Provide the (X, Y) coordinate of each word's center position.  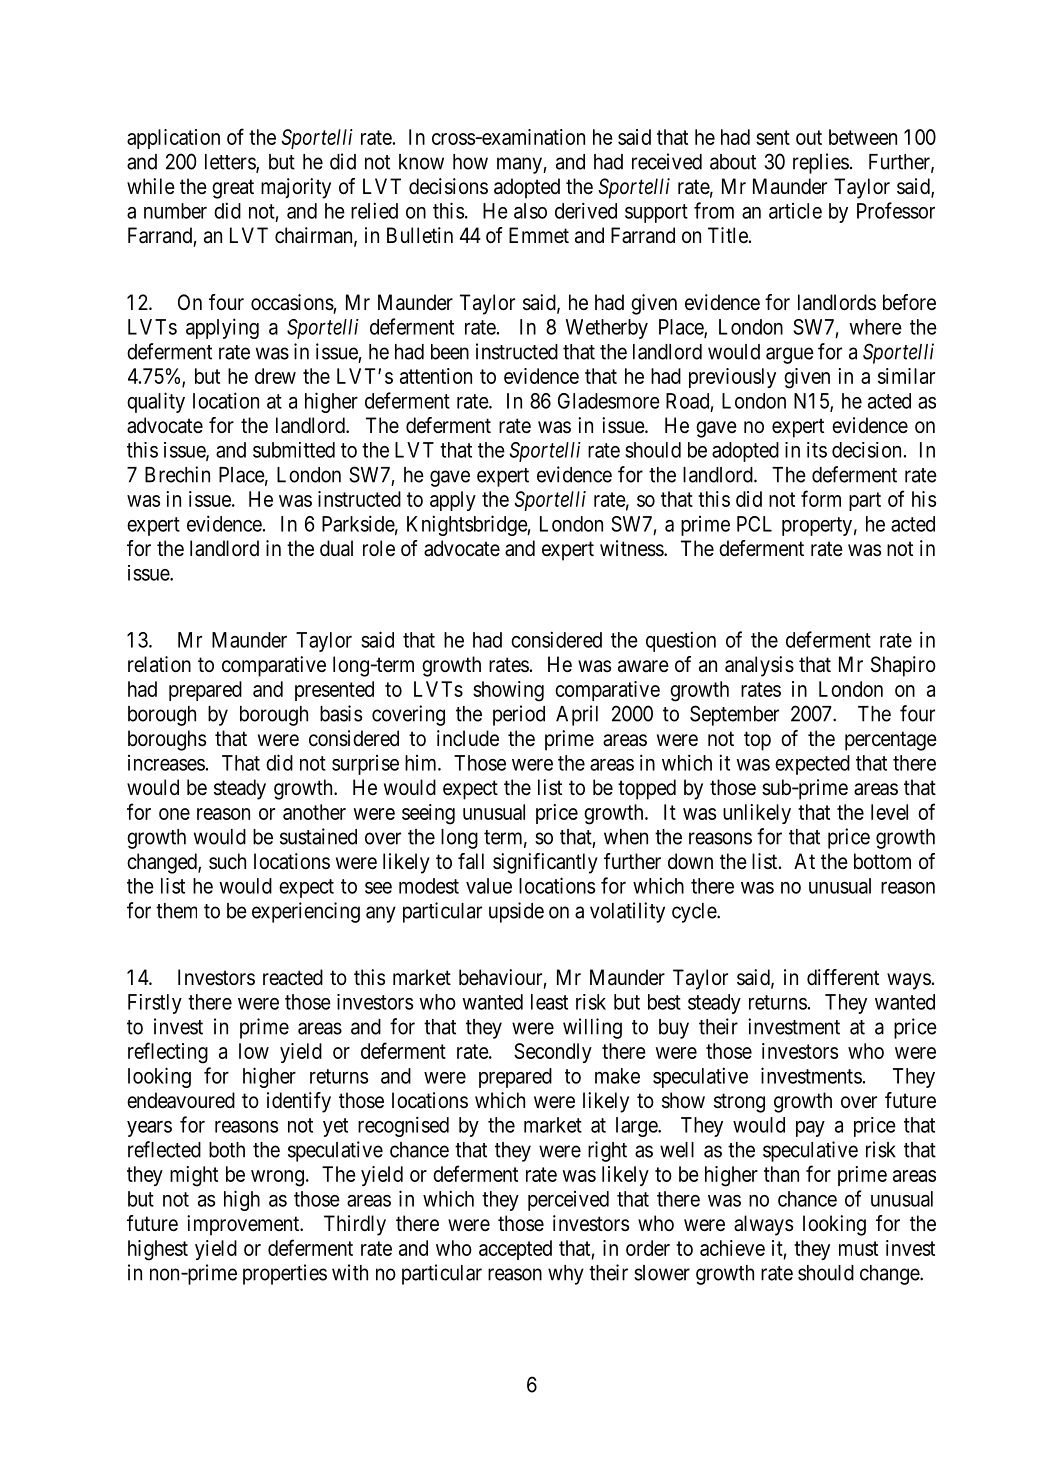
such (227, 861)
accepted (515, 1250)
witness (632, 548)
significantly (545, 863)
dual (336, 548)
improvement (244, 1225)
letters (231, 163)
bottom (882, 861)
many (520, 165)
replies (821, 163)
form (821, 498)
